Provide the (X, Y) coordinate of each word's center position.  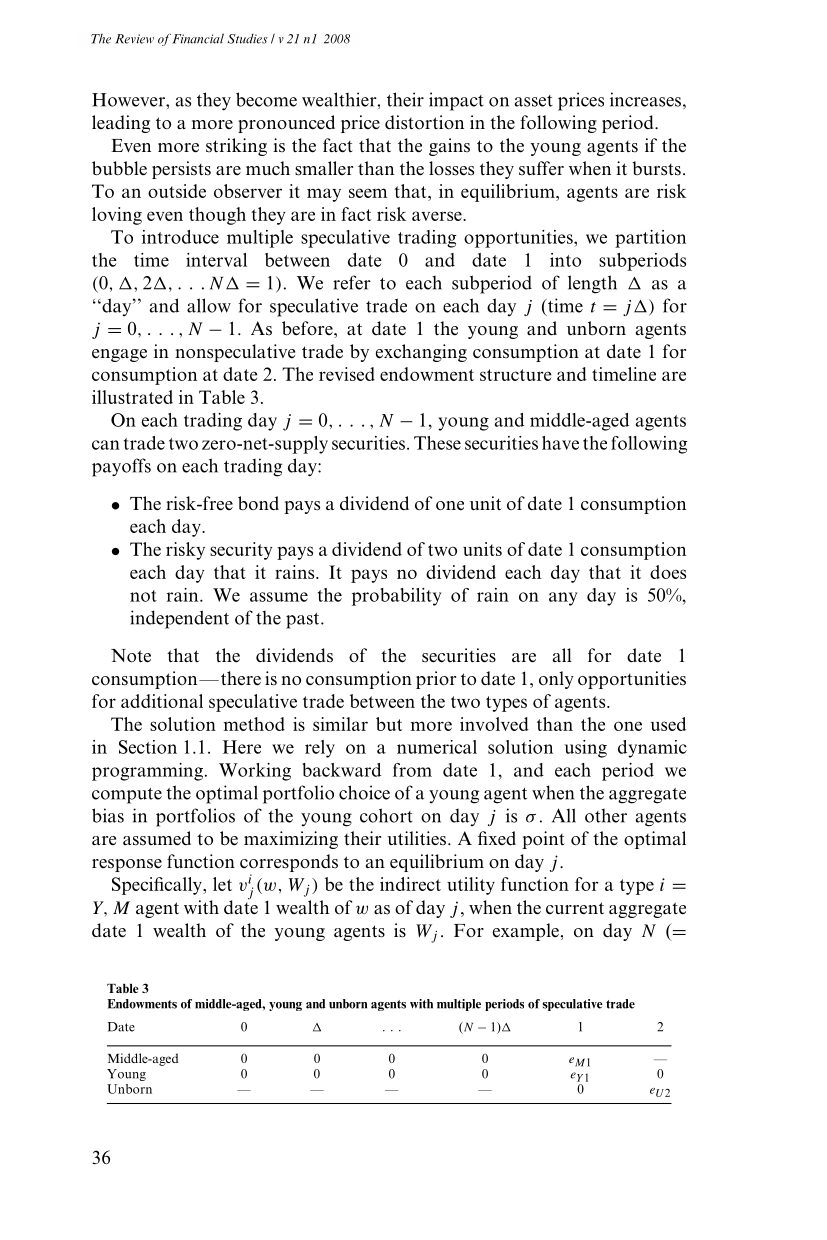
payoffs (121, 467)
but (389, 724)
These (437, 443)
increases (645, 99)
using (585, 749)
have (560, 443)
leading (121, 124)
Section (148, 747)
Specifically (158, 886)
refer (352, 282)
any (563, 599)
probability (396, 597)
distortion (424, 122)
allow (209, 305)
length (592, 284)
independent (179, 619)
